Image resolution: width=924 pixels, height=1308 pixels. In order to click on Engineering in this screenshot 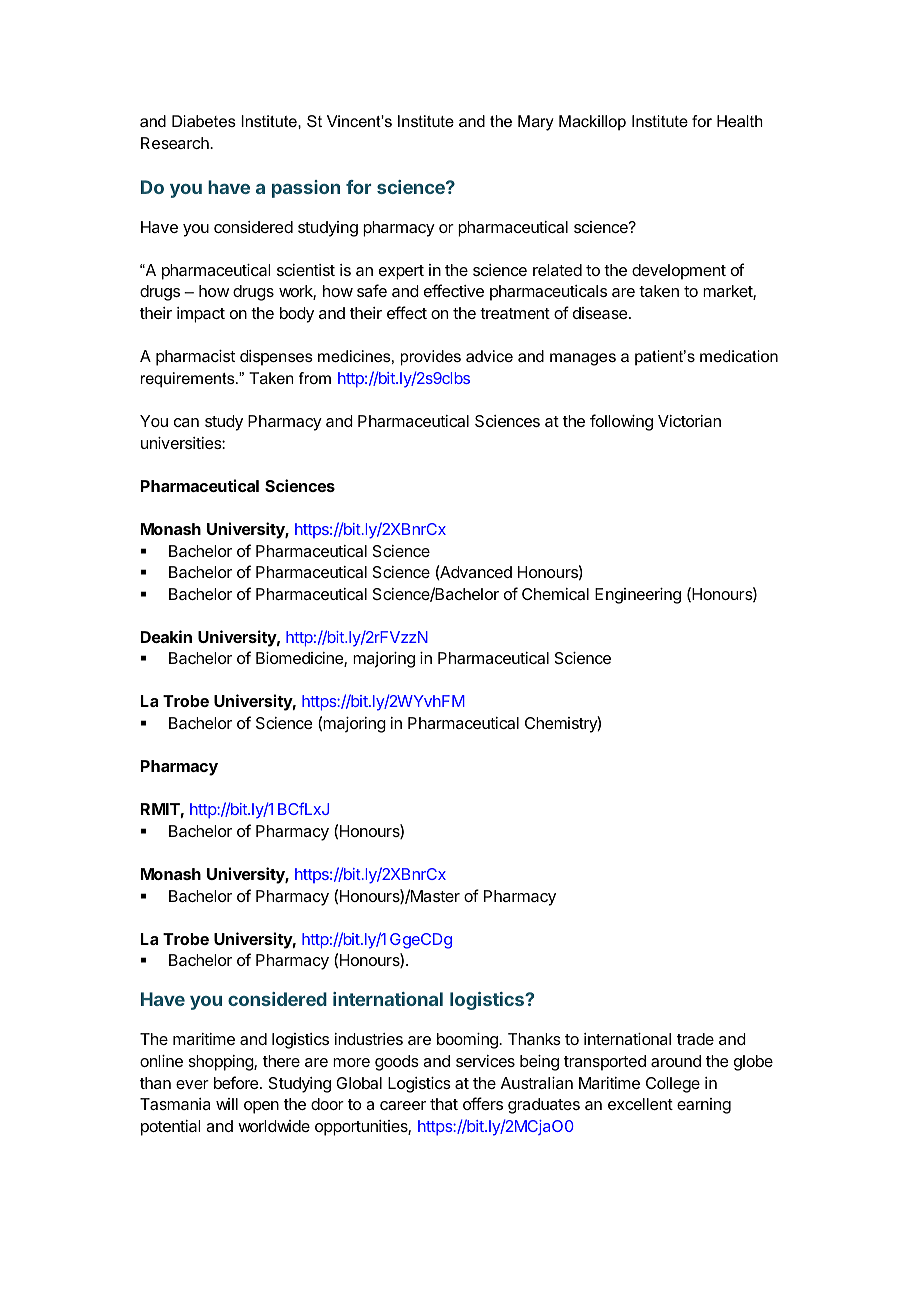, I will do `click(638, 596)`.
